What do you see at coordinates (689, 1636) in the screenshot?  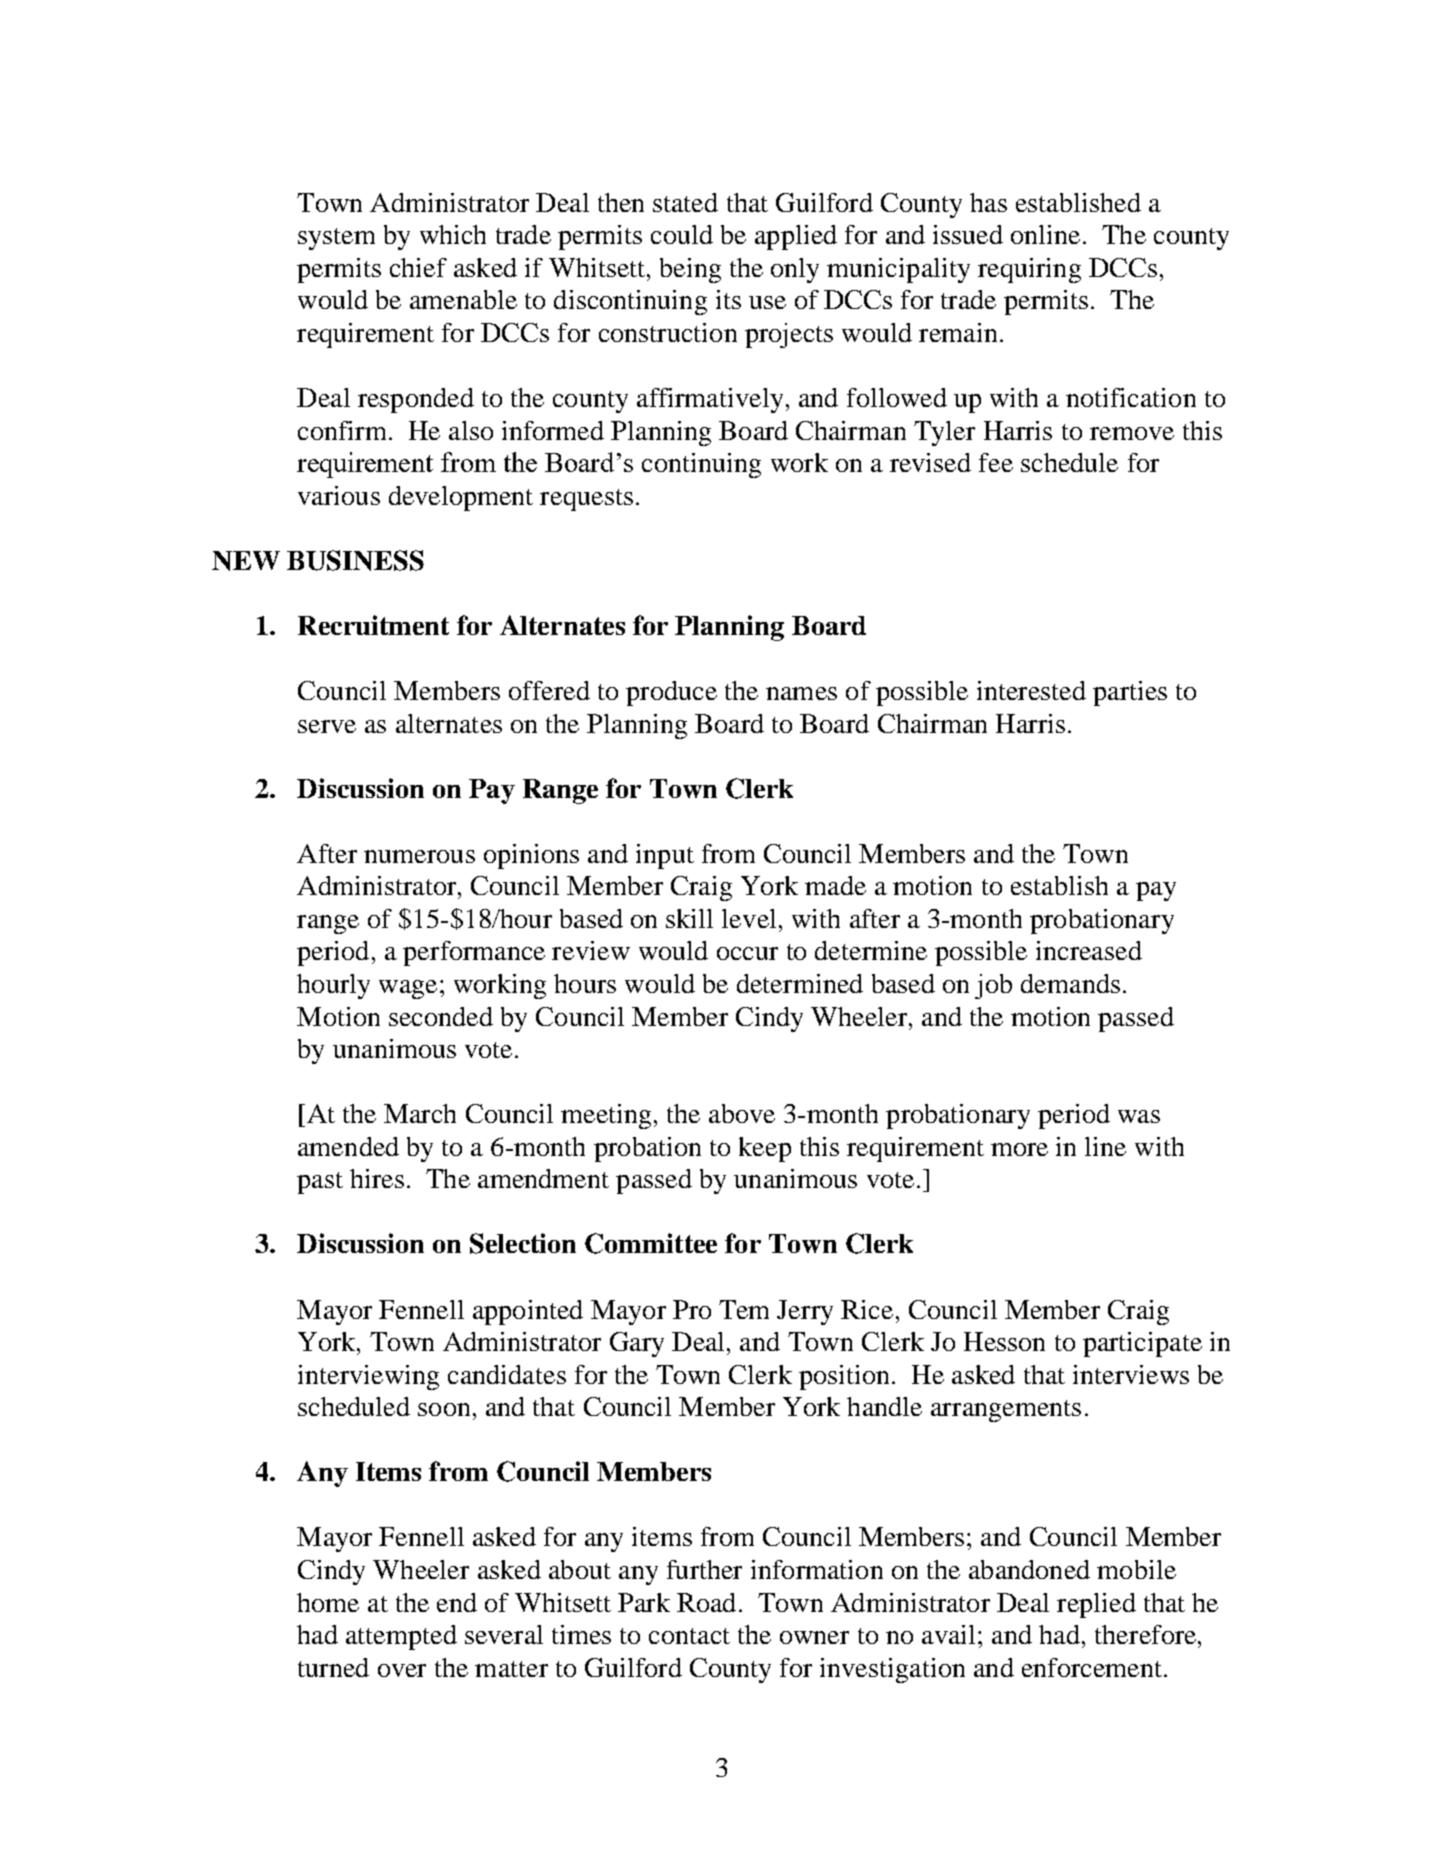 I see `contact` at bounding box center [689, 1636].
